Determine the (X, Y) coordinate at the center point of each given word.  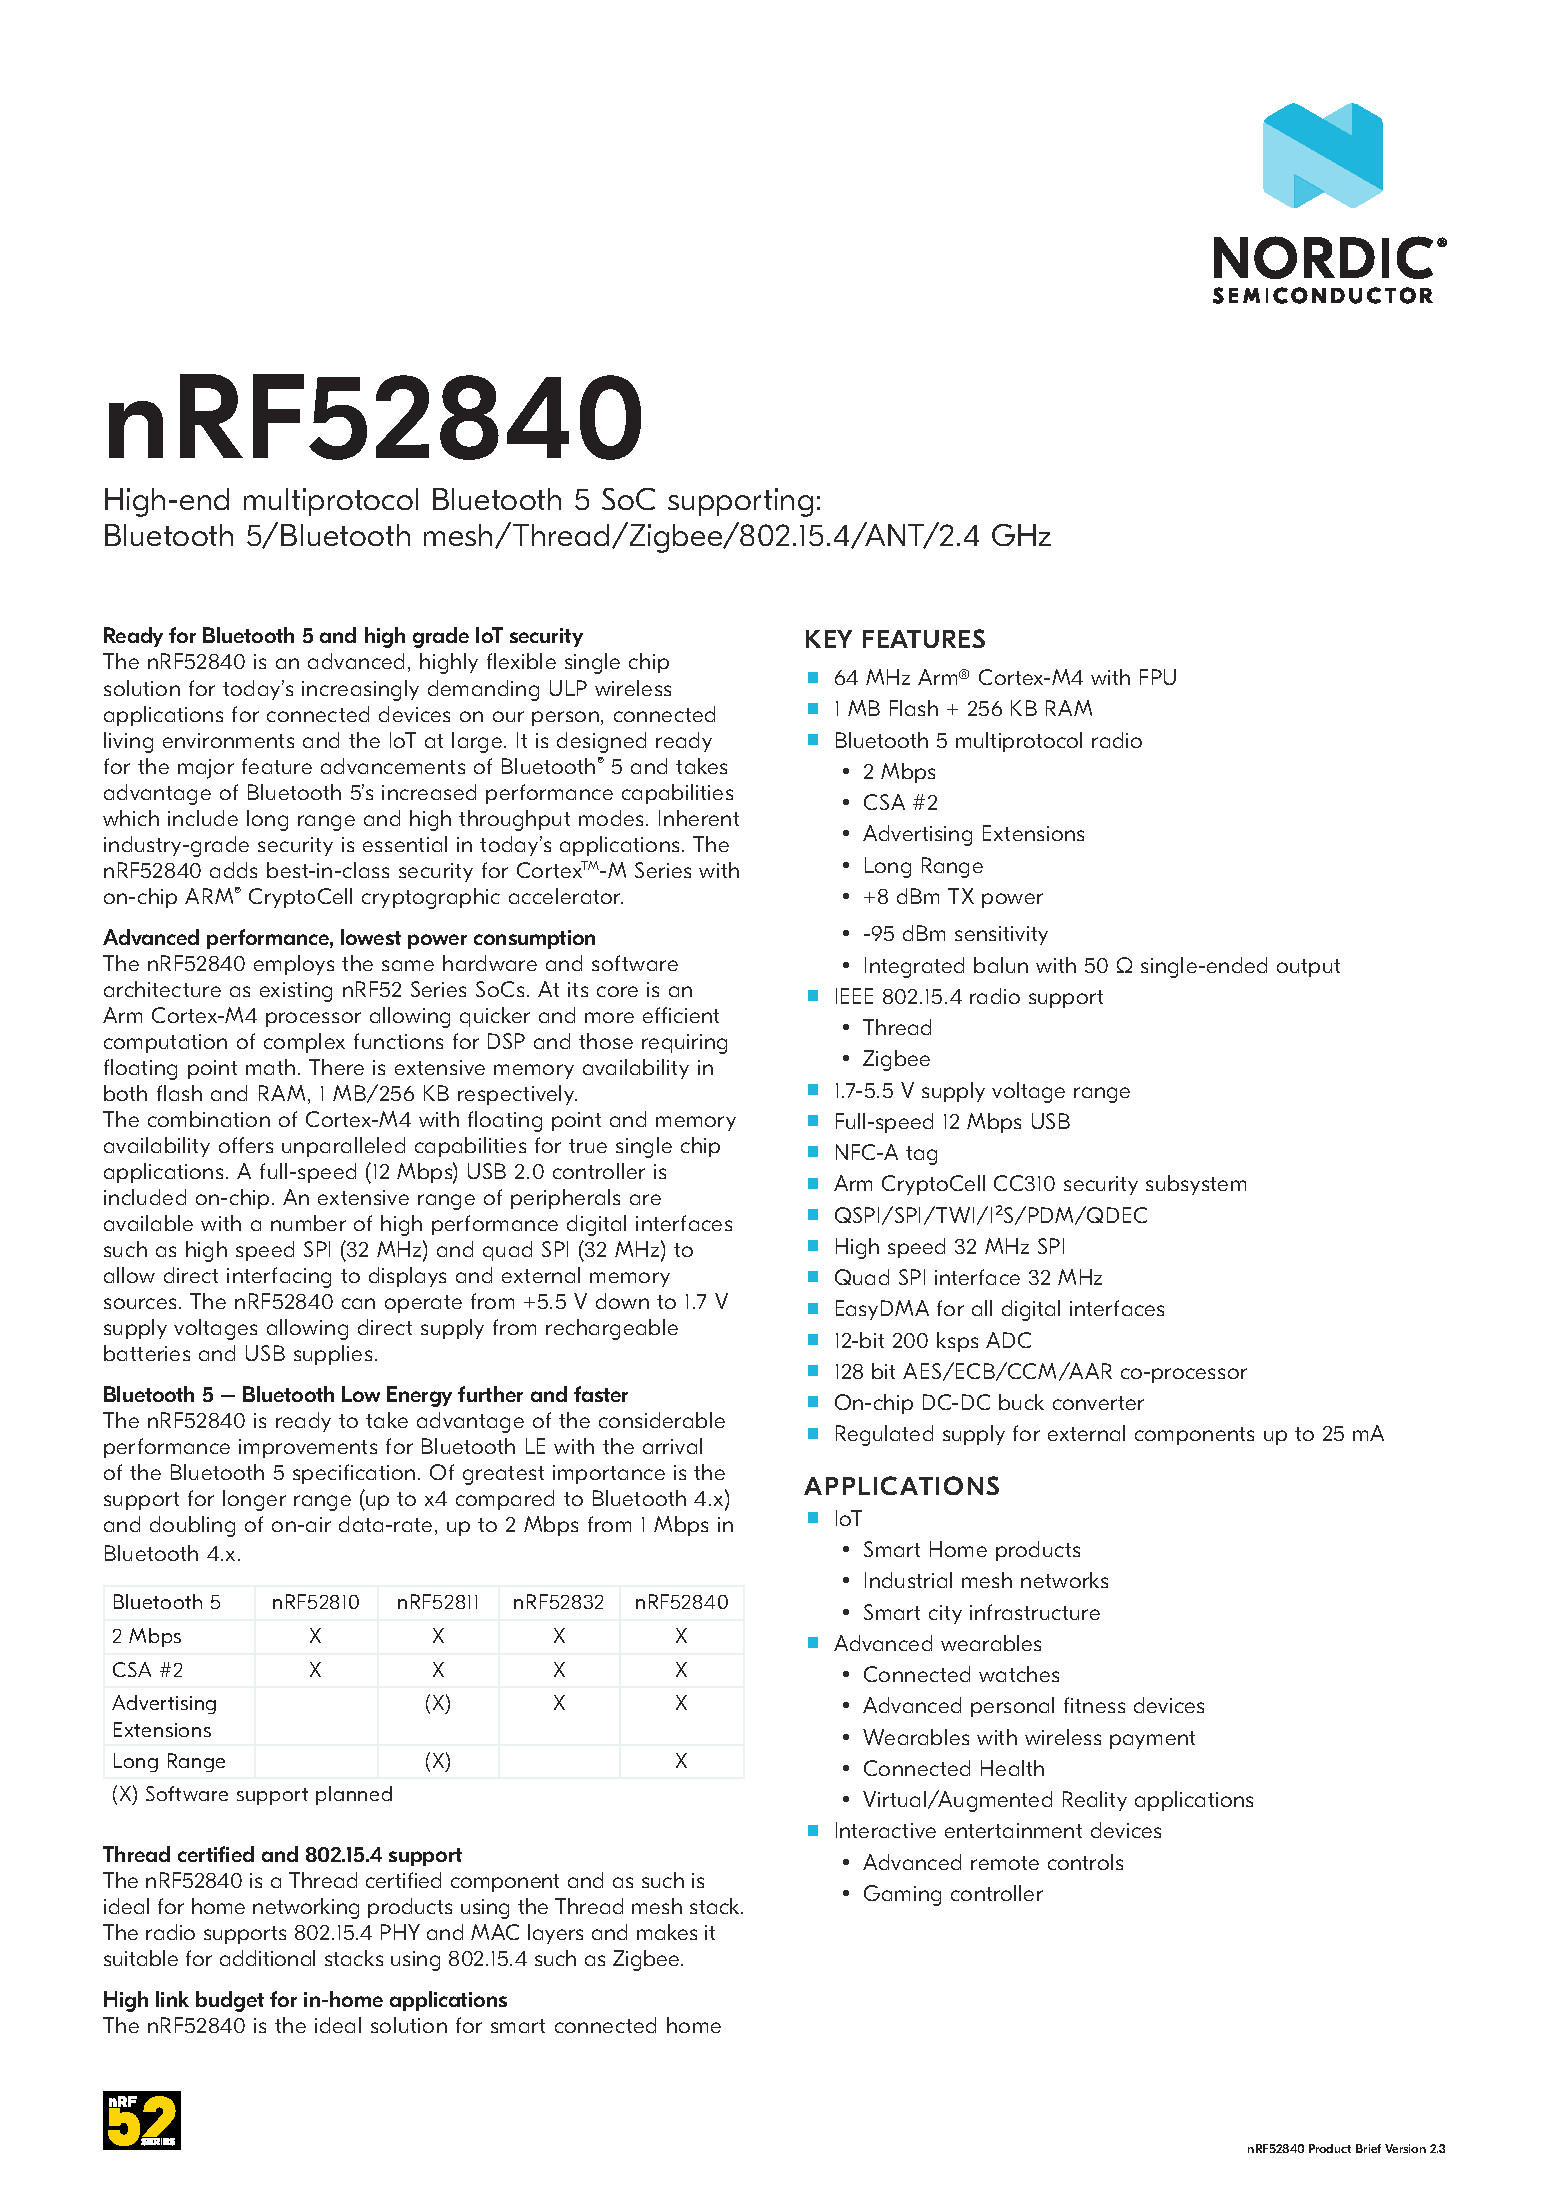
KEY (829, 639)
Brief (1368, 2148)
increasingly (360, 690)
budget (230, 2001)
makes (667, 1932)
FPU (1158, 677)
